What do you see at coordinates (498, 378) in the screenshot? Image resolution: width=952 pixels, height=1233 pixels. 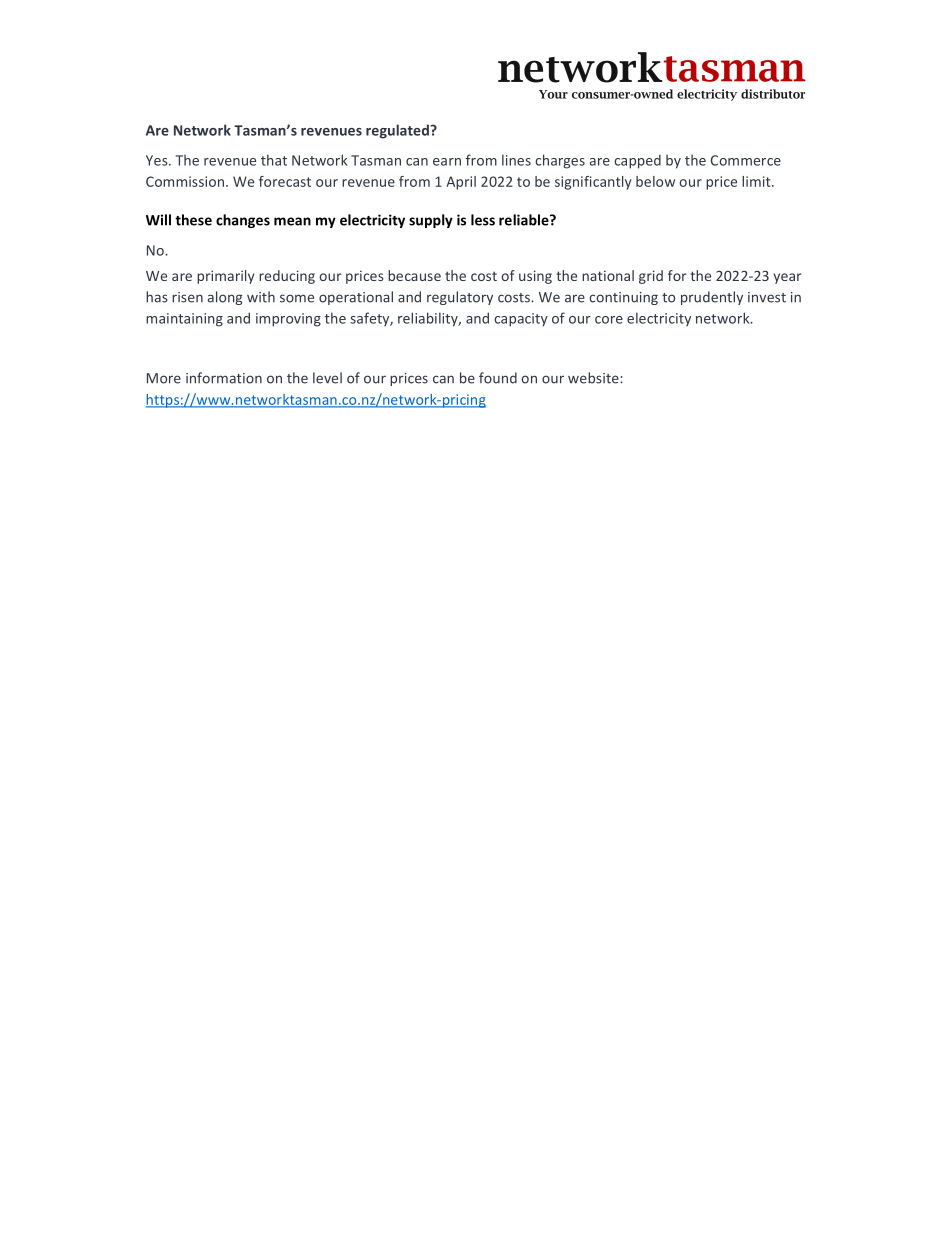 I see `found` at bounding box center [498, 378].
